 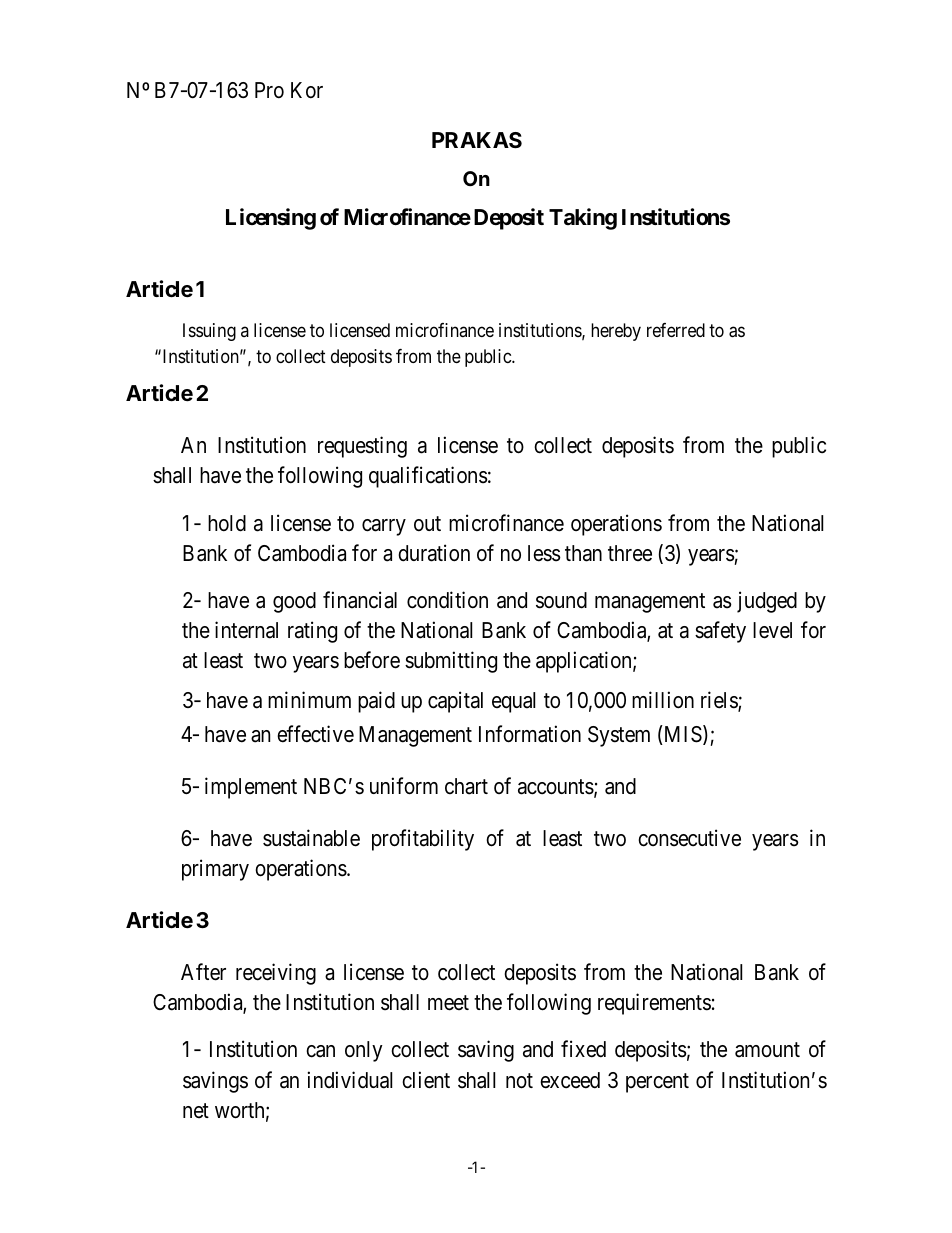 I want to click on percent, so click(x=657, y=1083).
